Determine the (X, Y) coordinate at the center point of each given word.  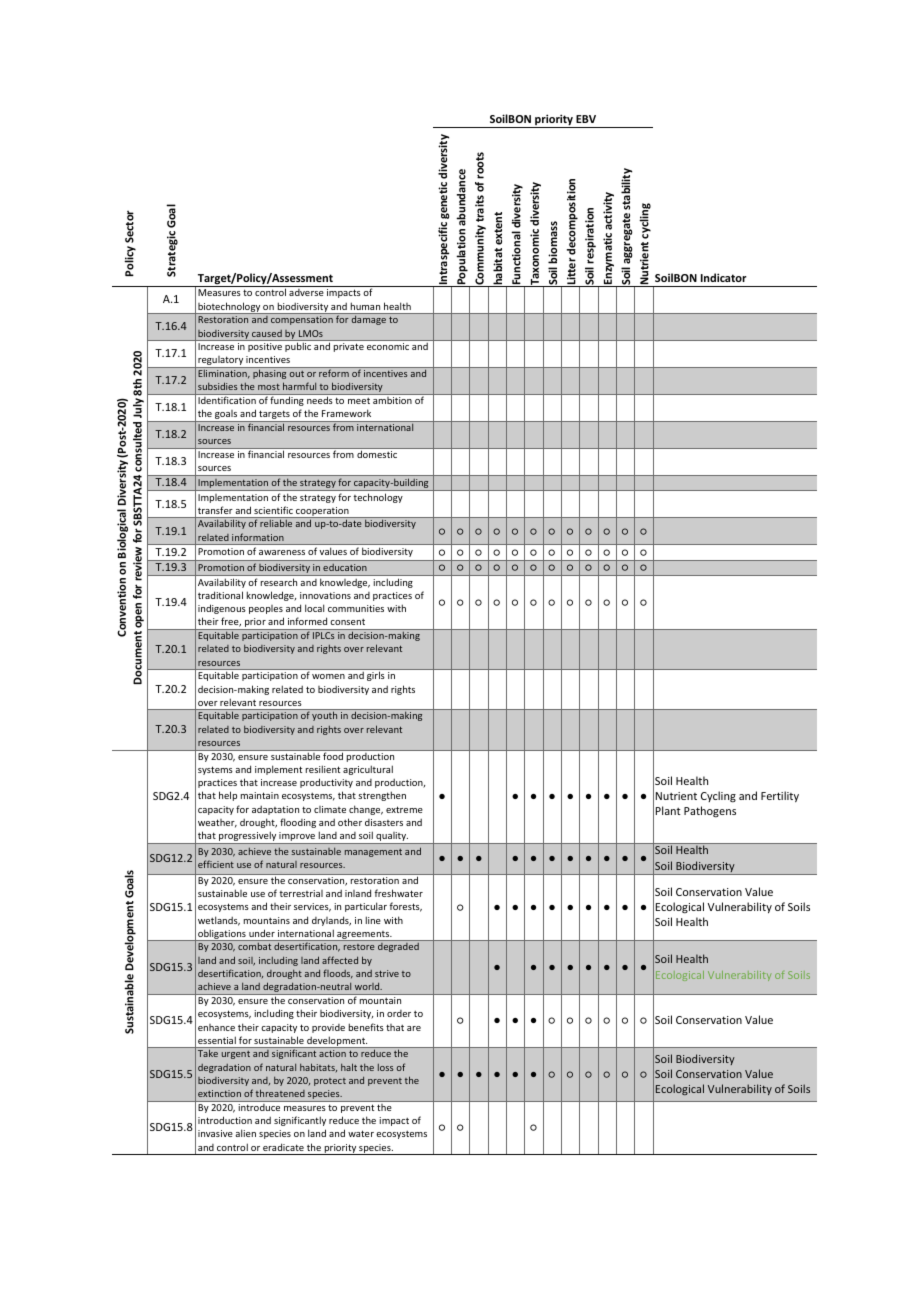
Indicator (724, 277)
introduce (259, 1107)
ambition (392, 400)
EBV (586, 119)
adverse (306, 292)
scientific (273, 510)
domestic (377, 454)
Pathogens (710, 812)
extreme (404, 809)
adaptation (275, 810)
